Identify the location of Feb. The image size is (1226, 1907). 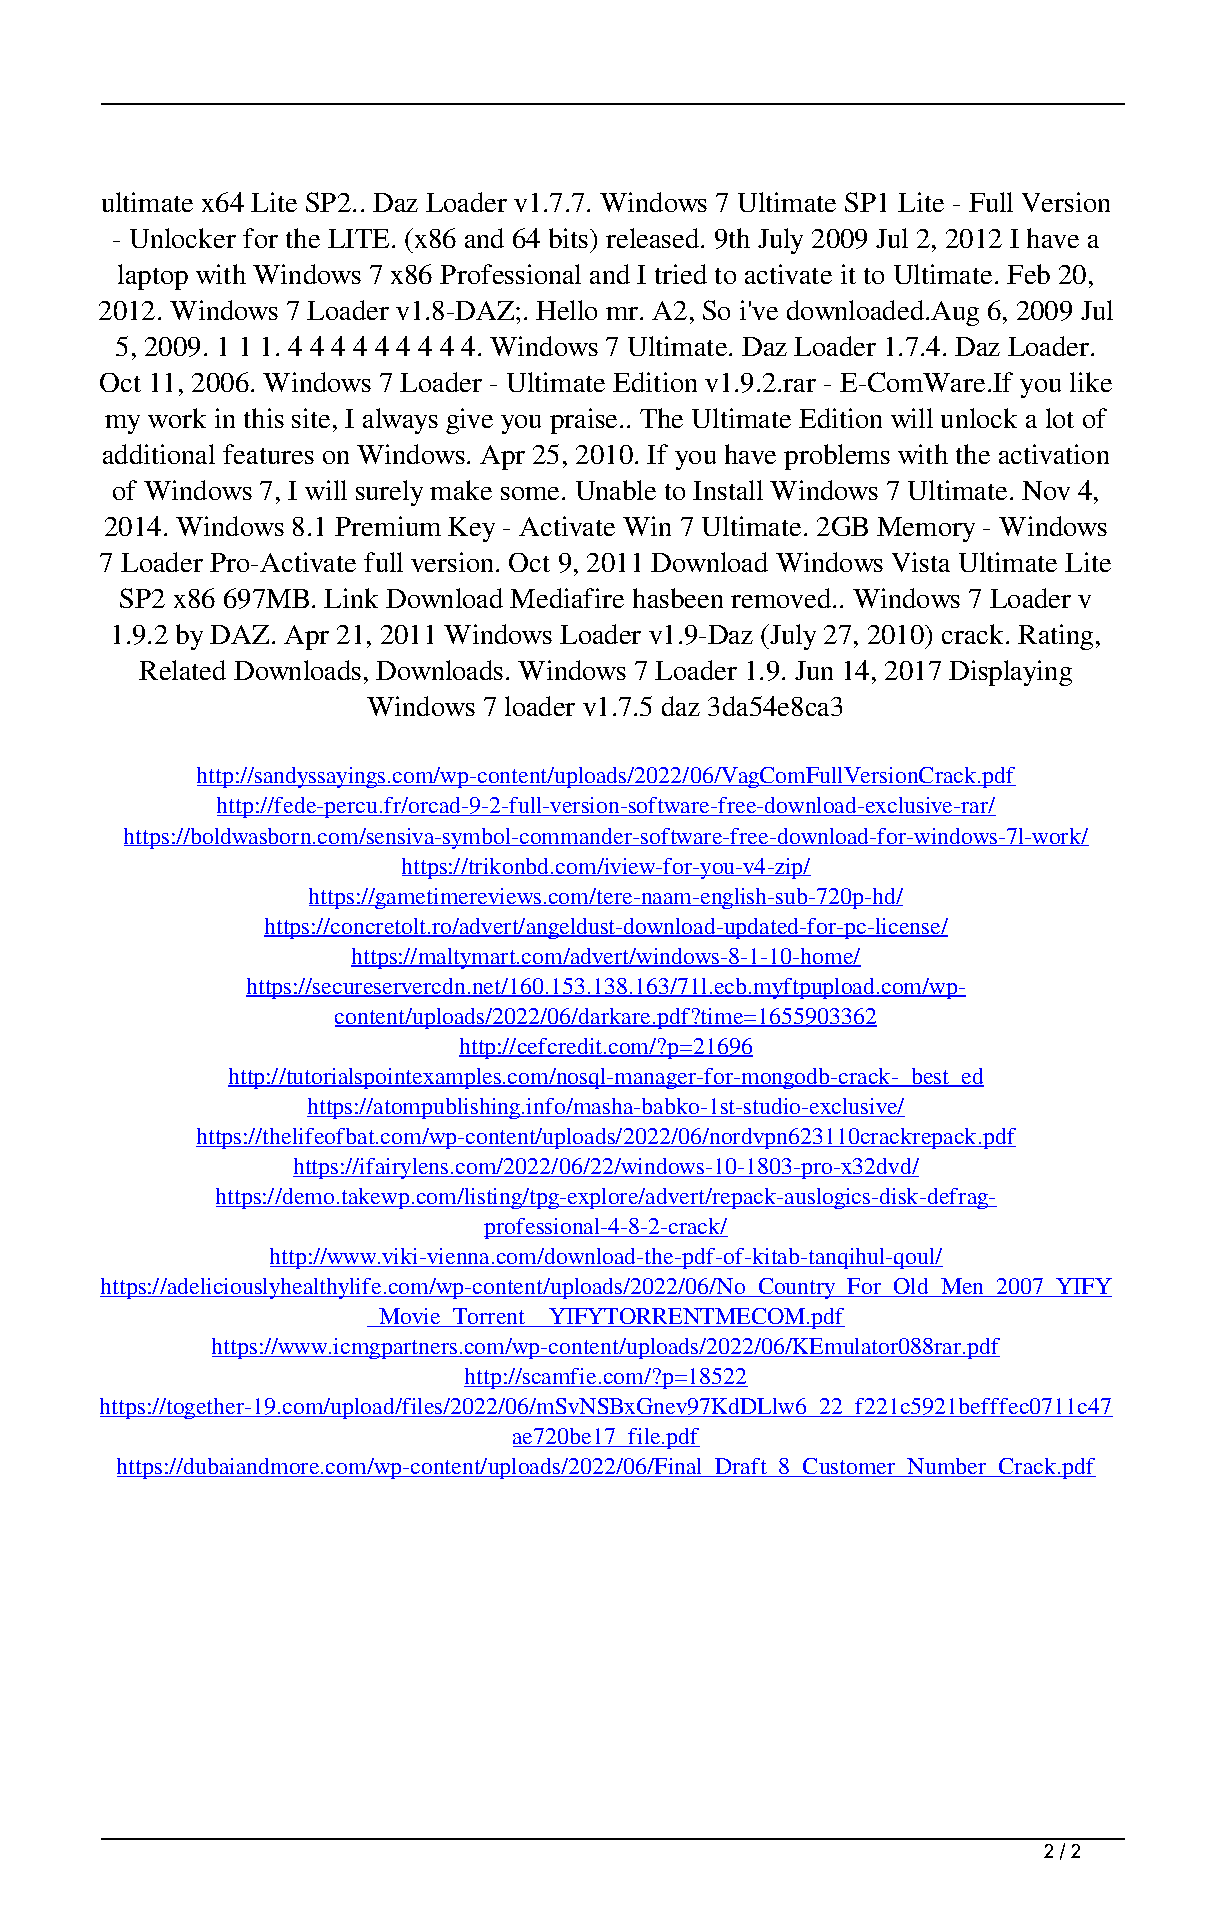
(1028, 274).
